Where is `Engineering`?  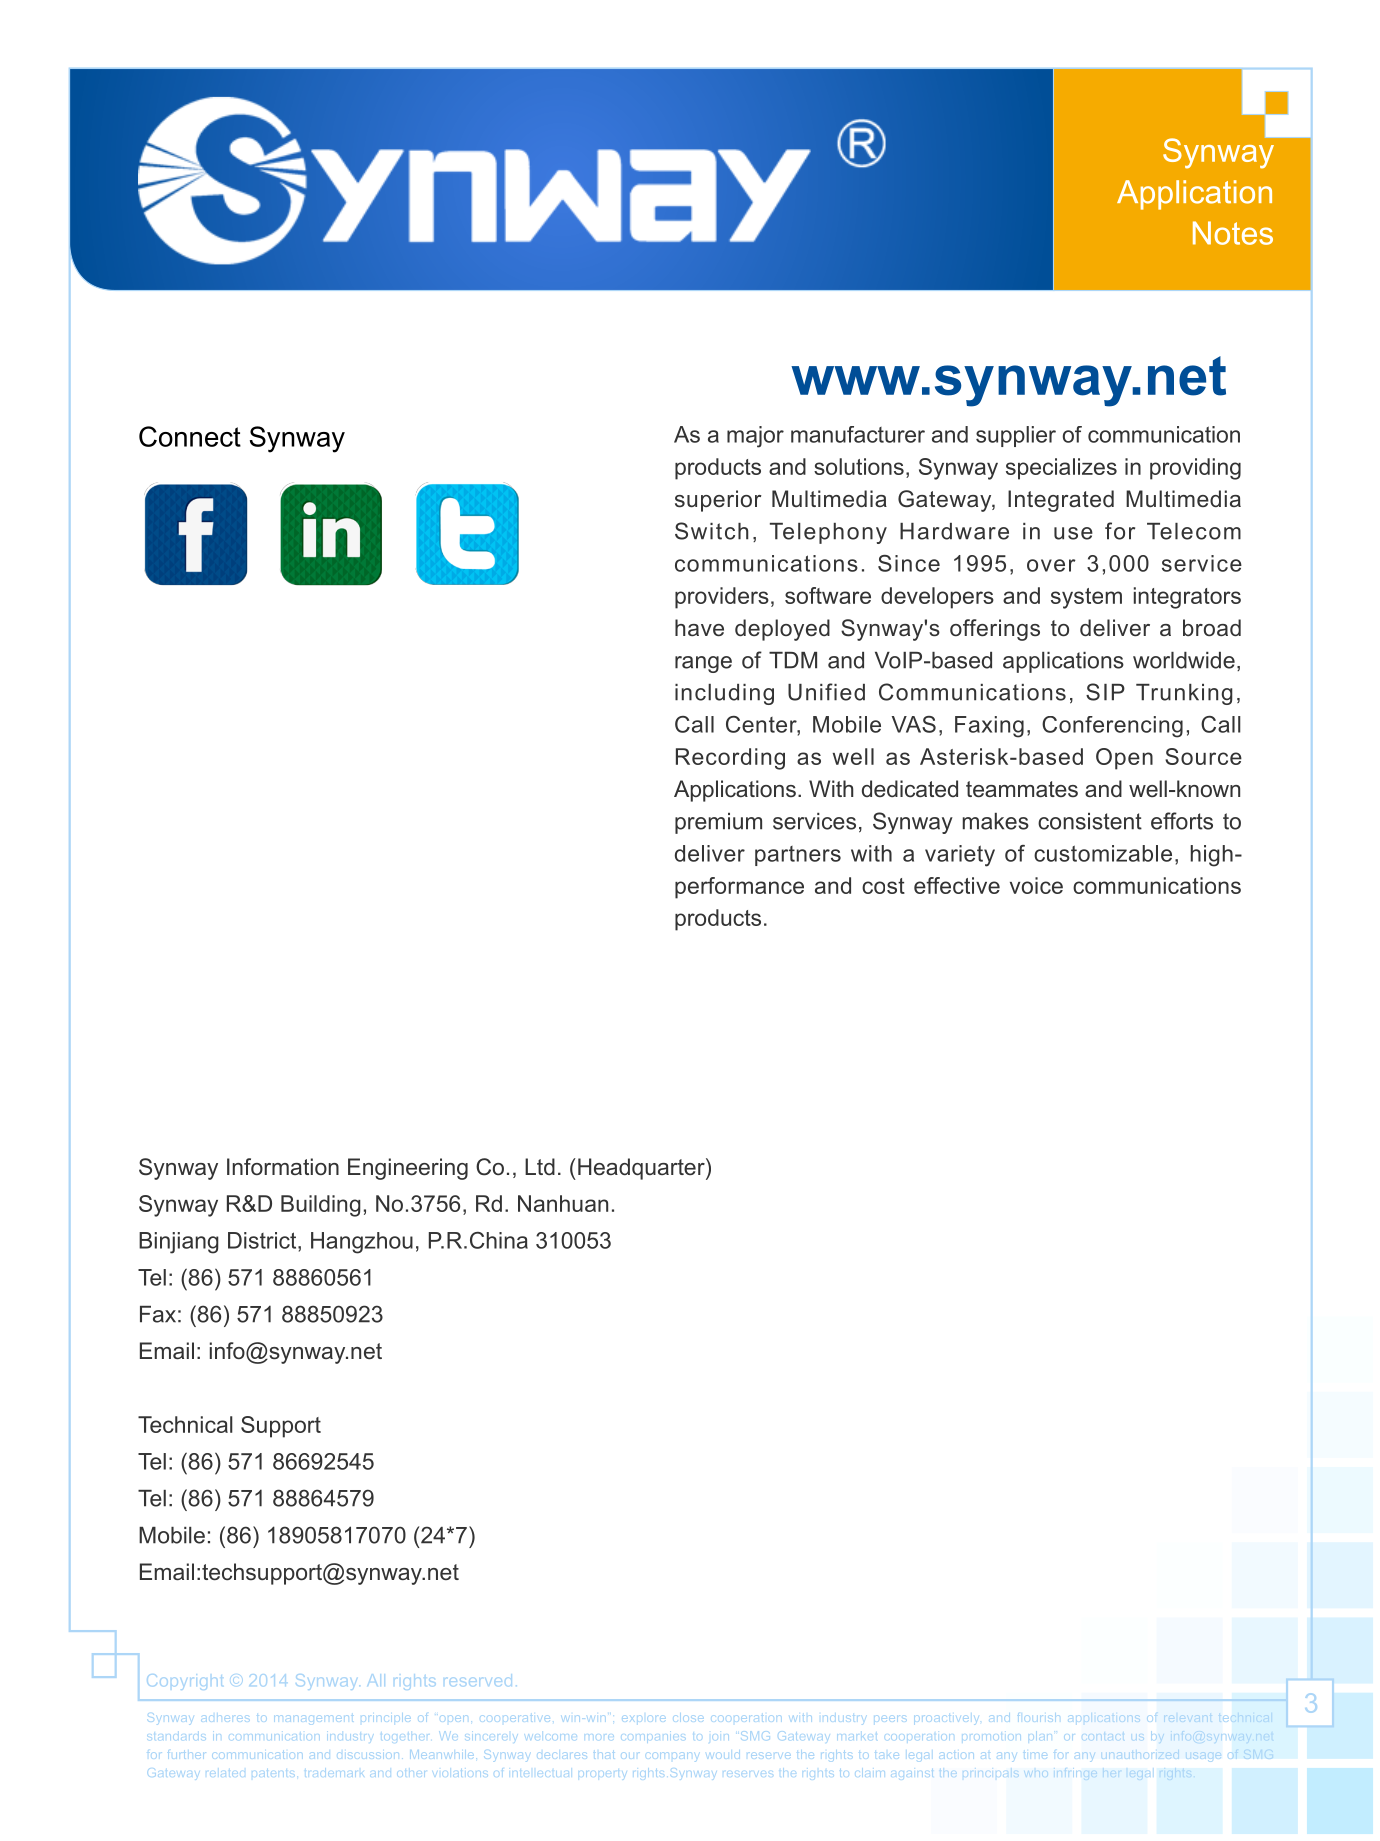 Engineering is located at coordinates (408, 1169).
